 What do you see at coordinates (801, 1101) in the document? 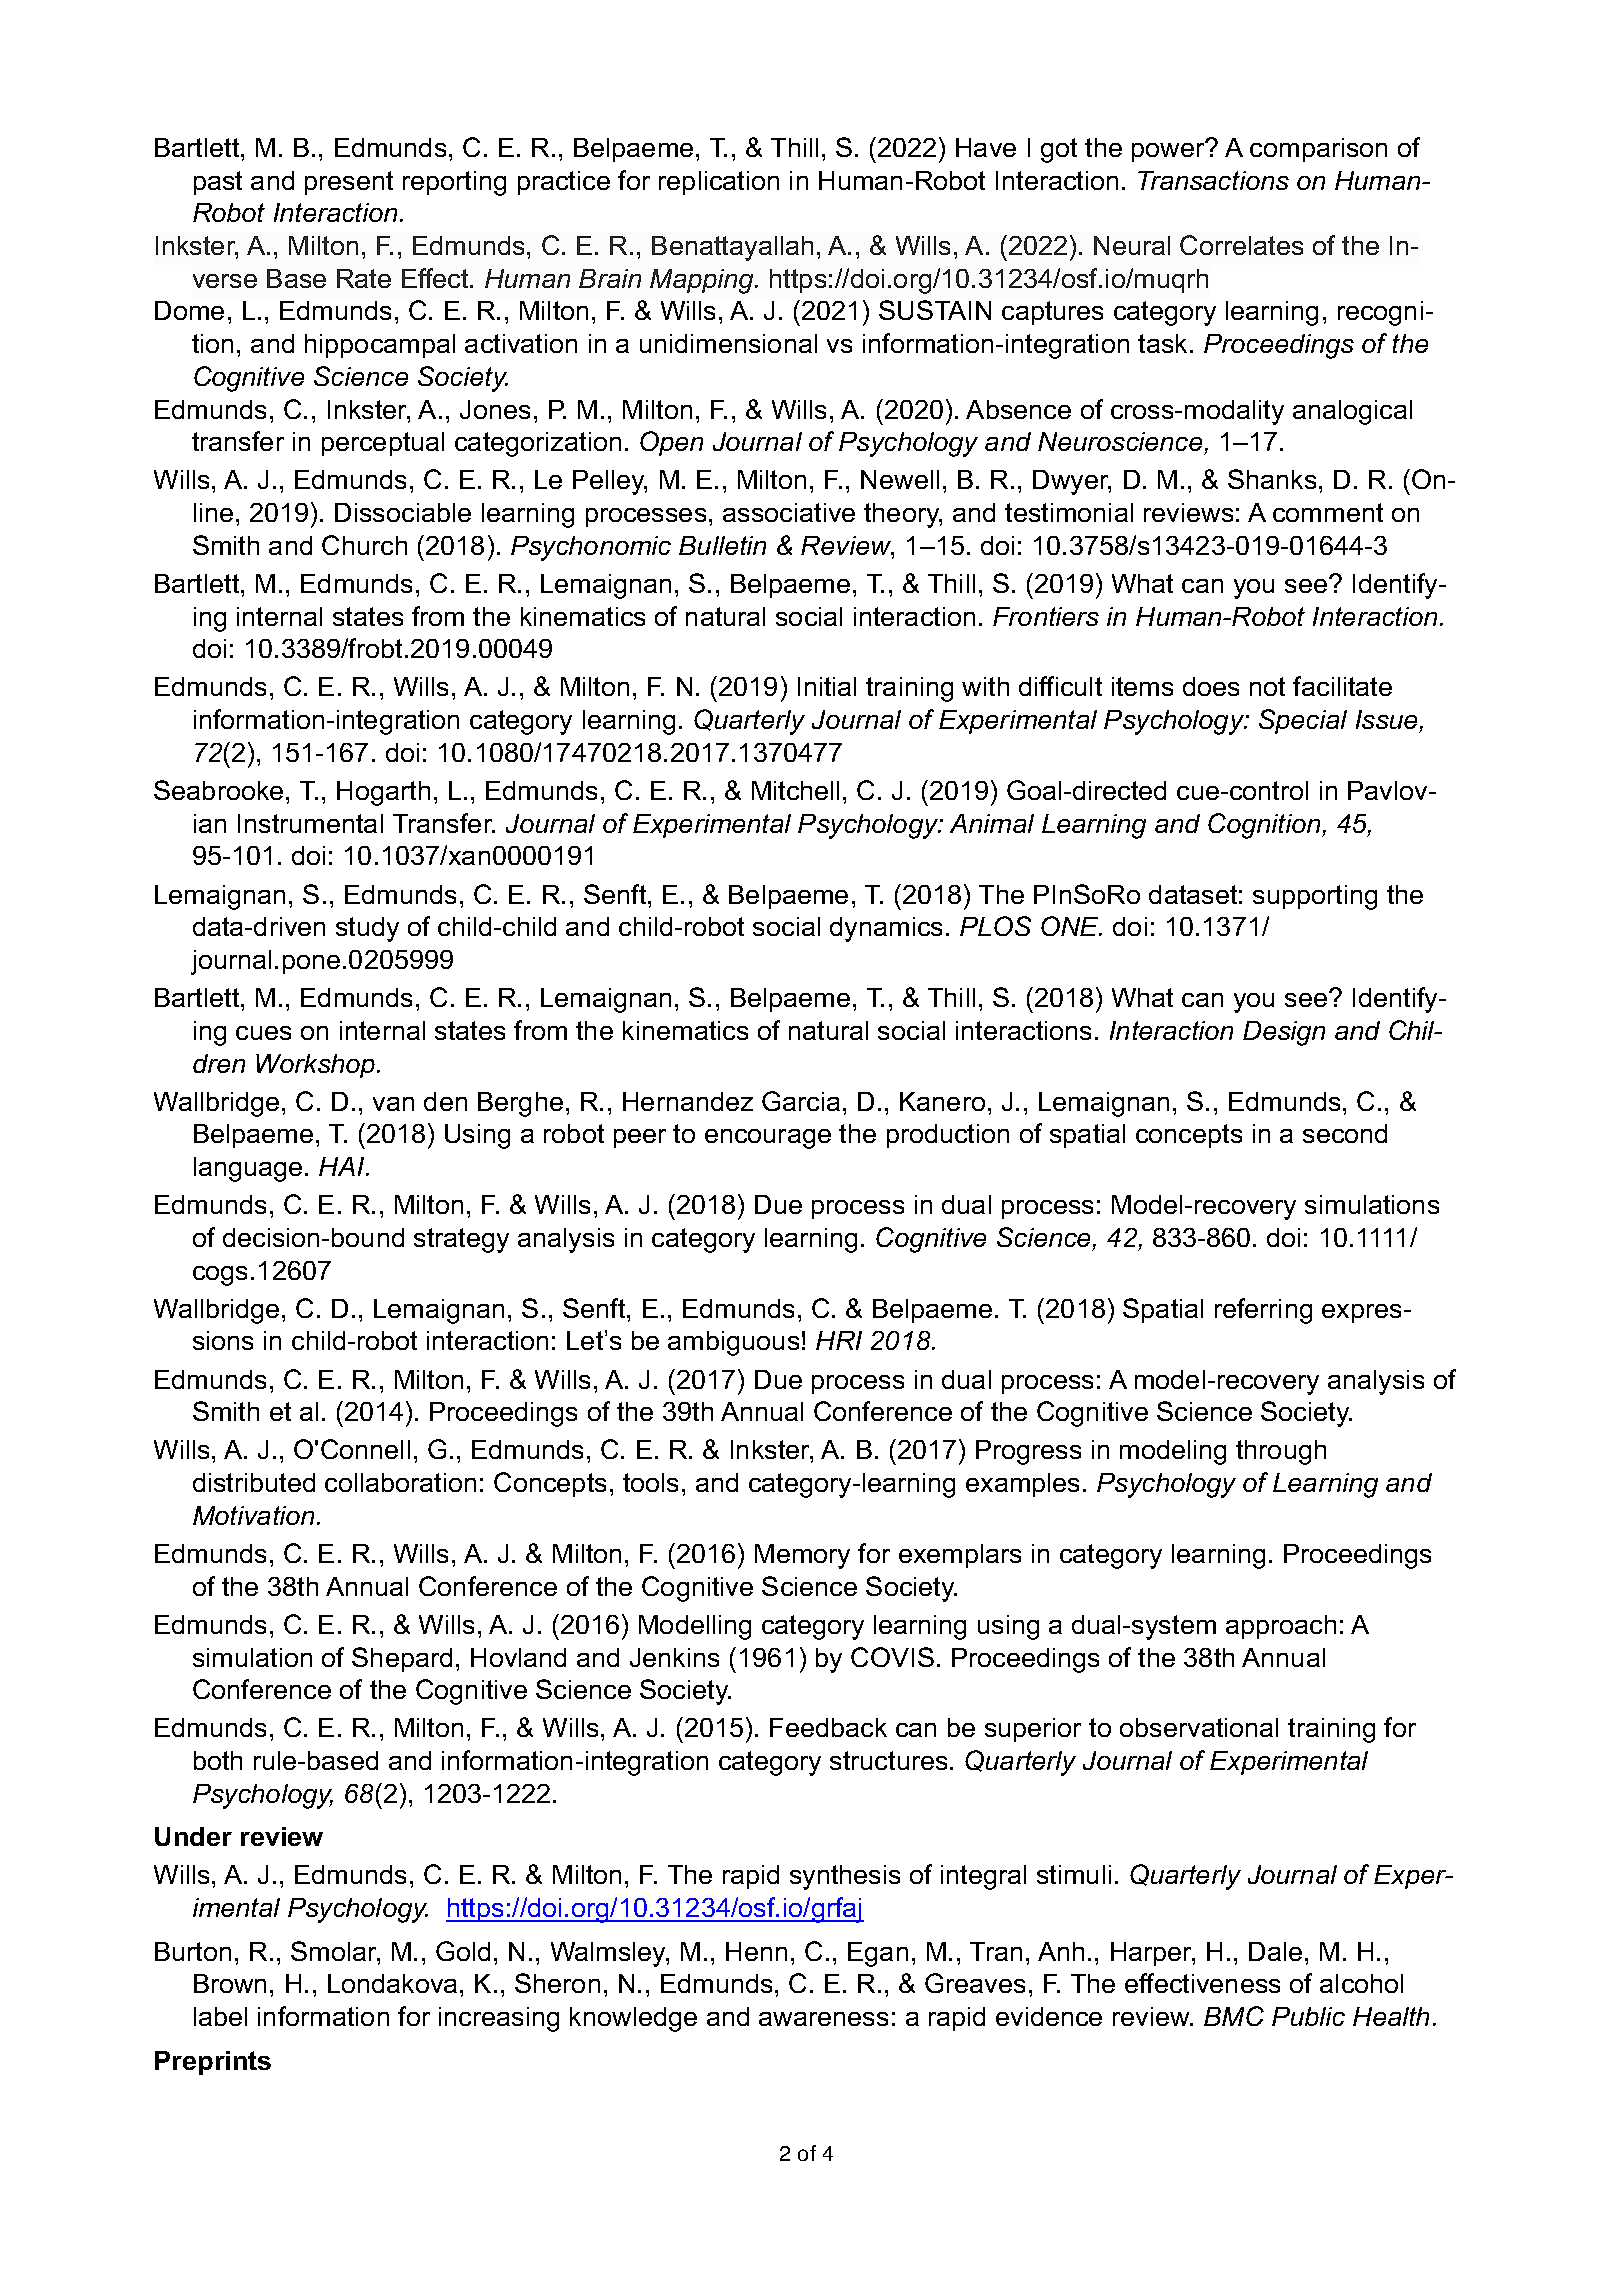
I see `Garcia` at bounding box center [801, 1101].
